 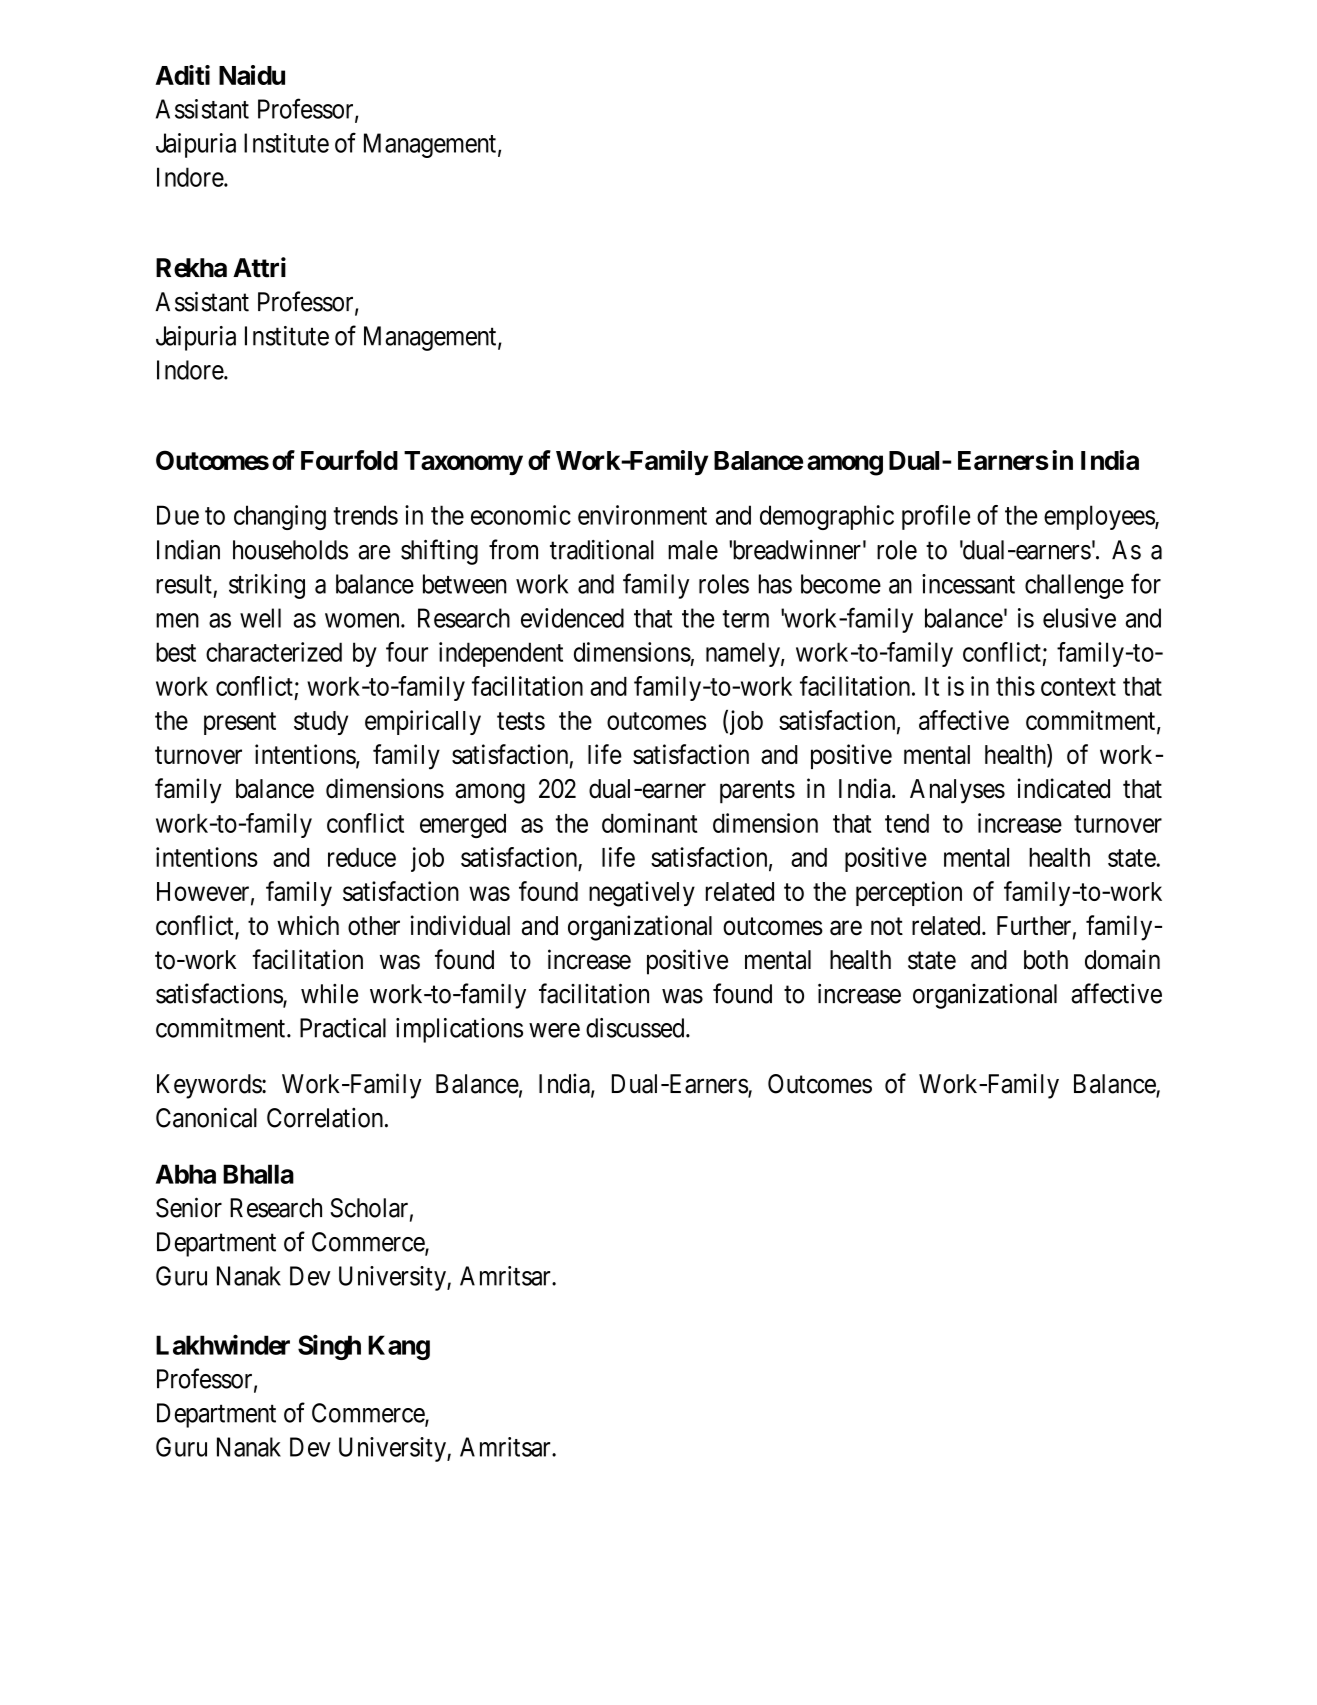 I want to click on Correlation, so click(x=326, y=1118).
